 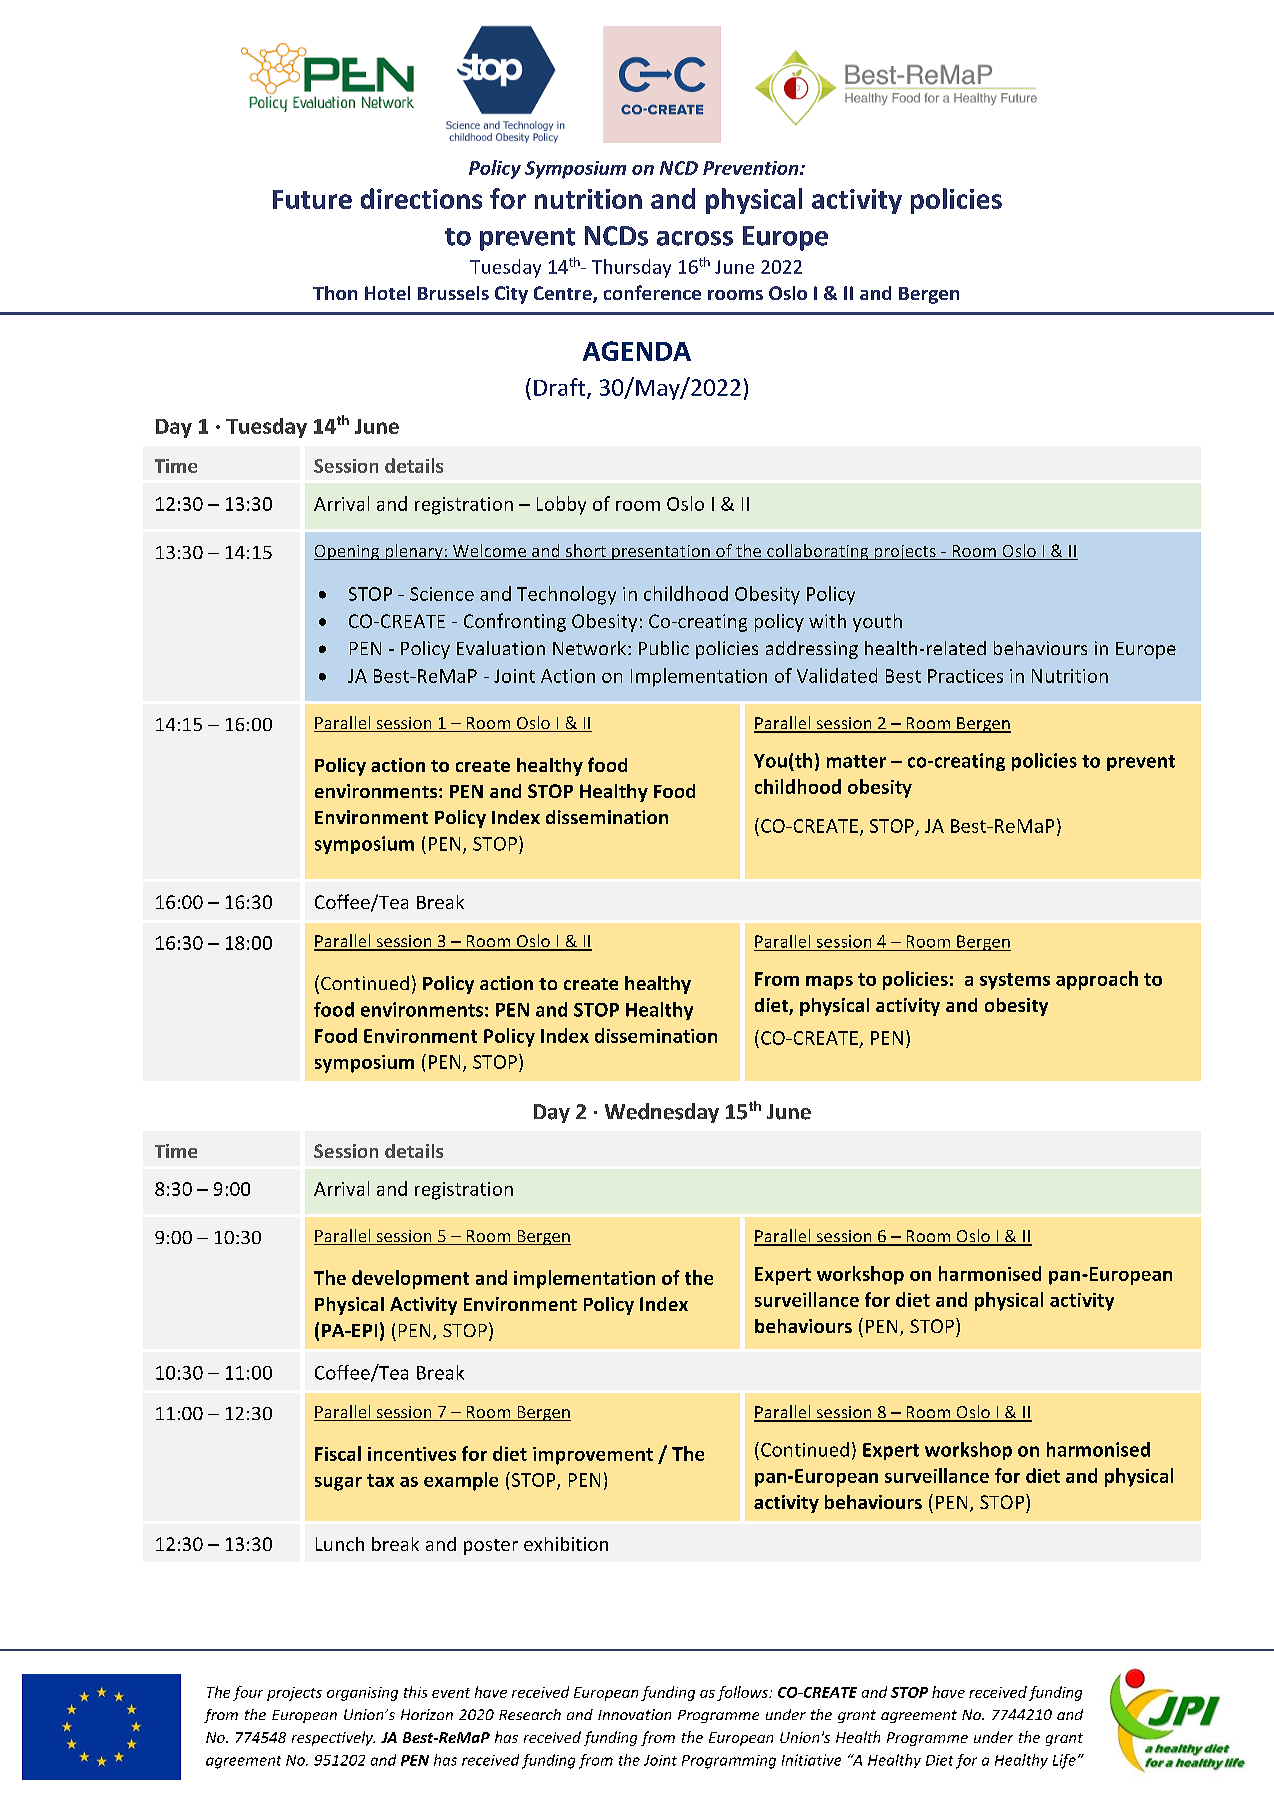 What do you see at coordinates (1015, 981) in the document?
I see `systems` at bounding box center [1015, 981].
